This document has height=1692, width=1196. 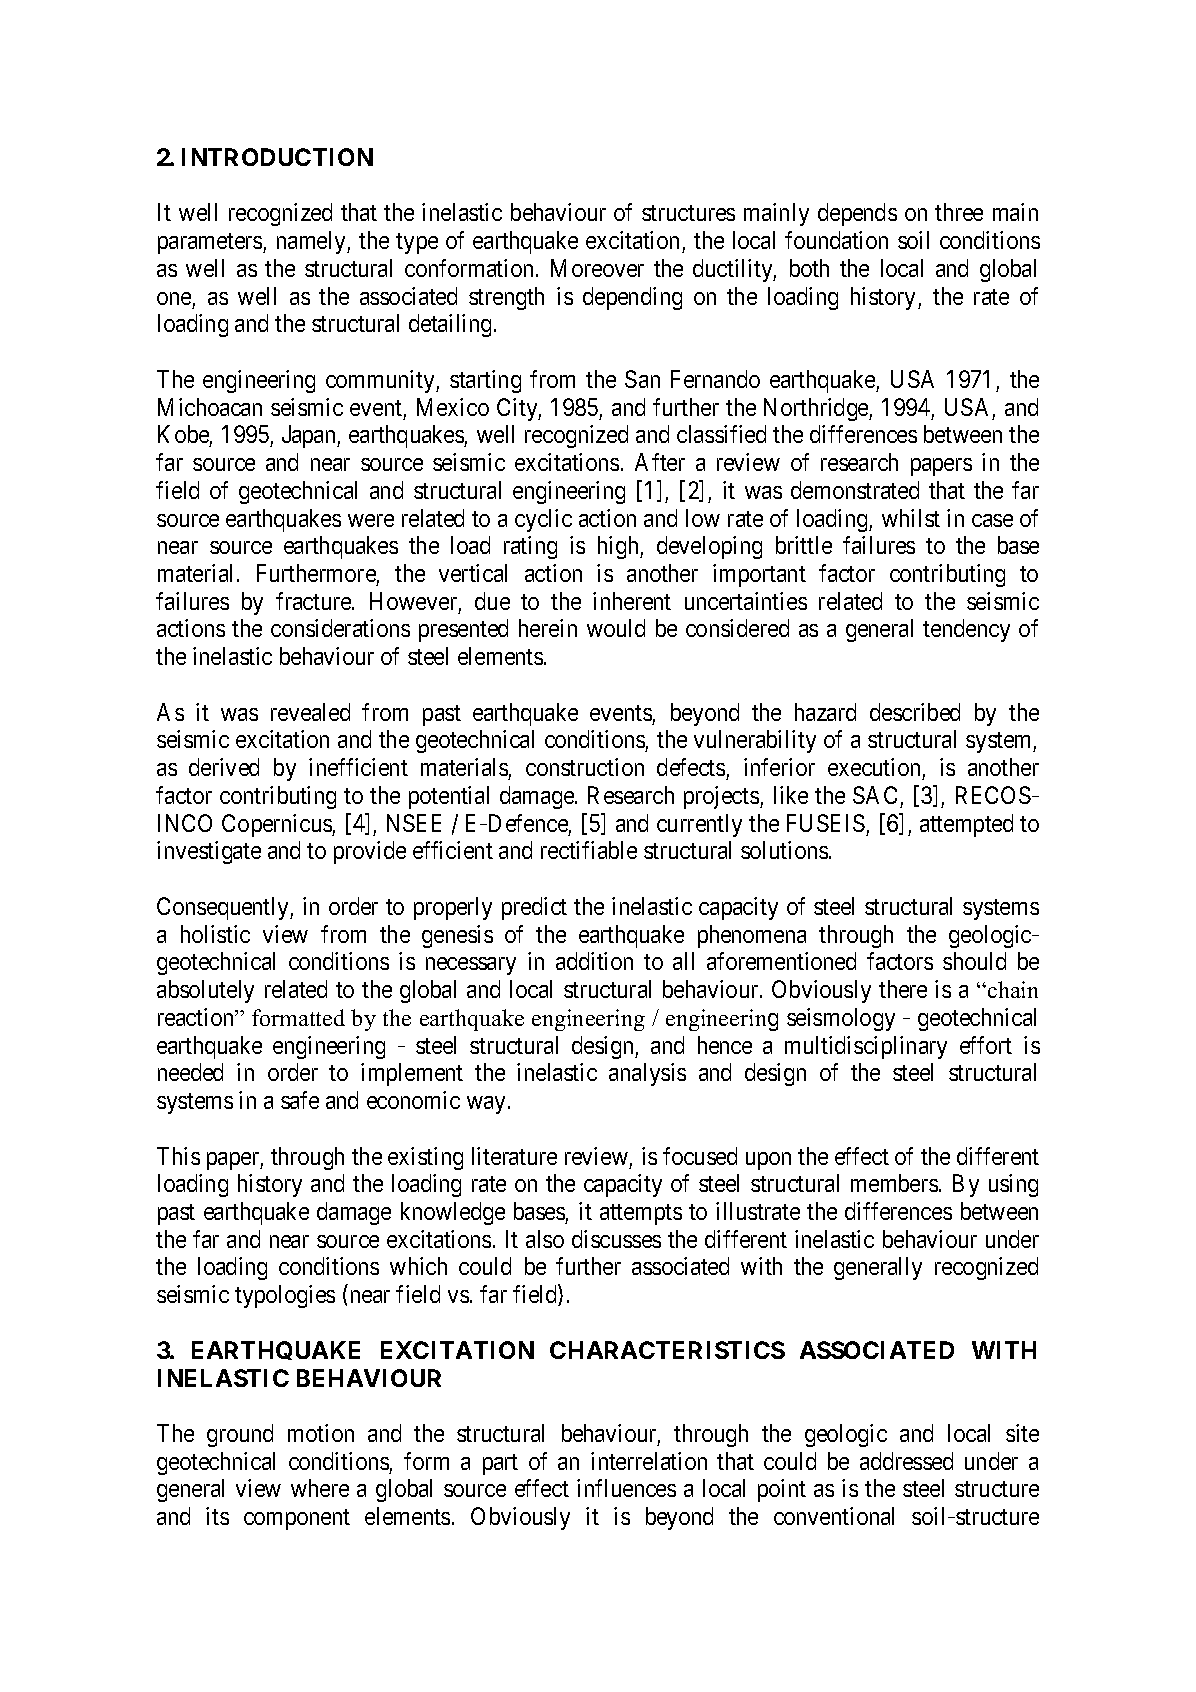 I want to click on tendency, so click(x=966, y=630).
